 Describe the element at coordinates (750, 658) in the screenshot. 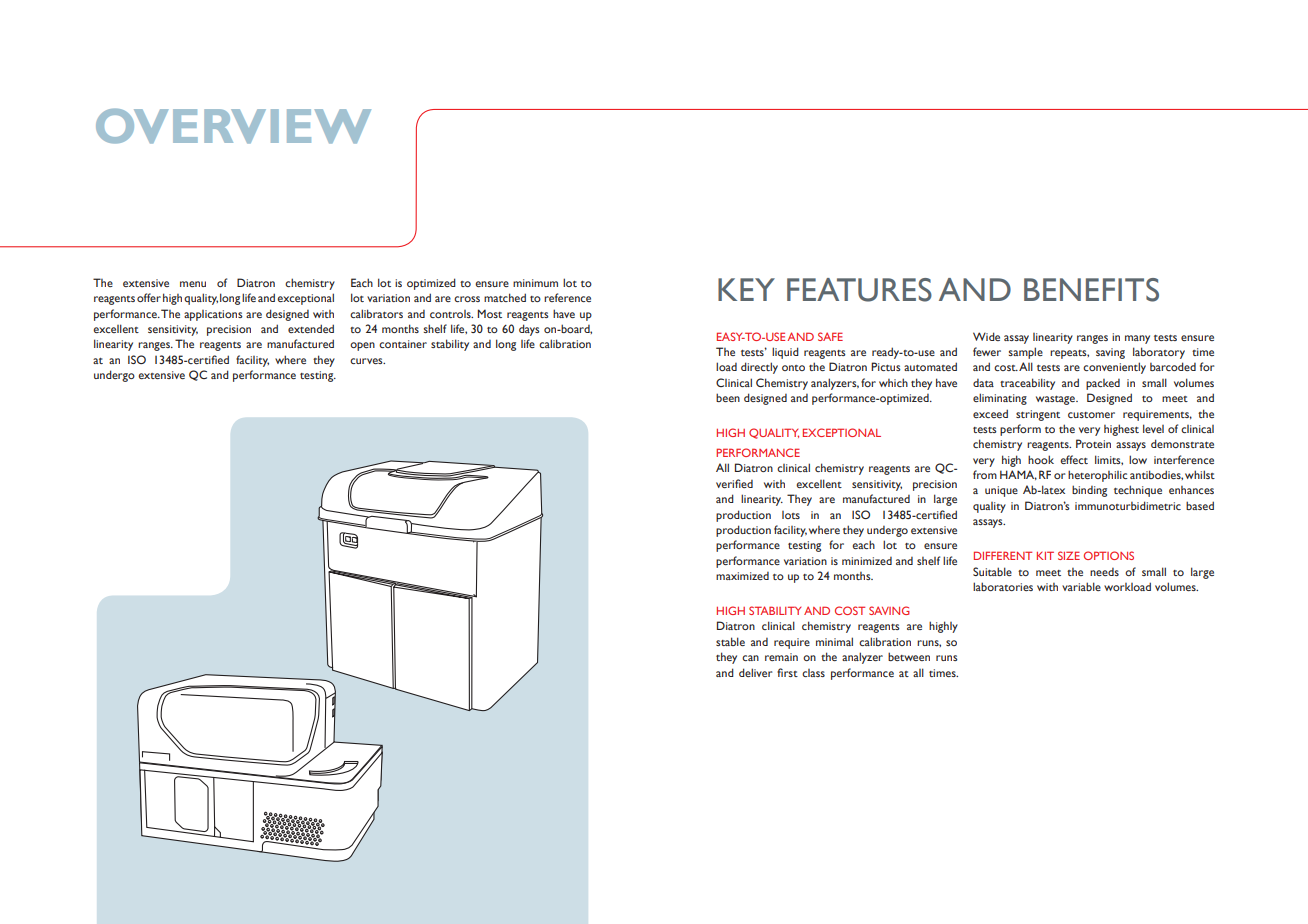

I see `can` at that location.
